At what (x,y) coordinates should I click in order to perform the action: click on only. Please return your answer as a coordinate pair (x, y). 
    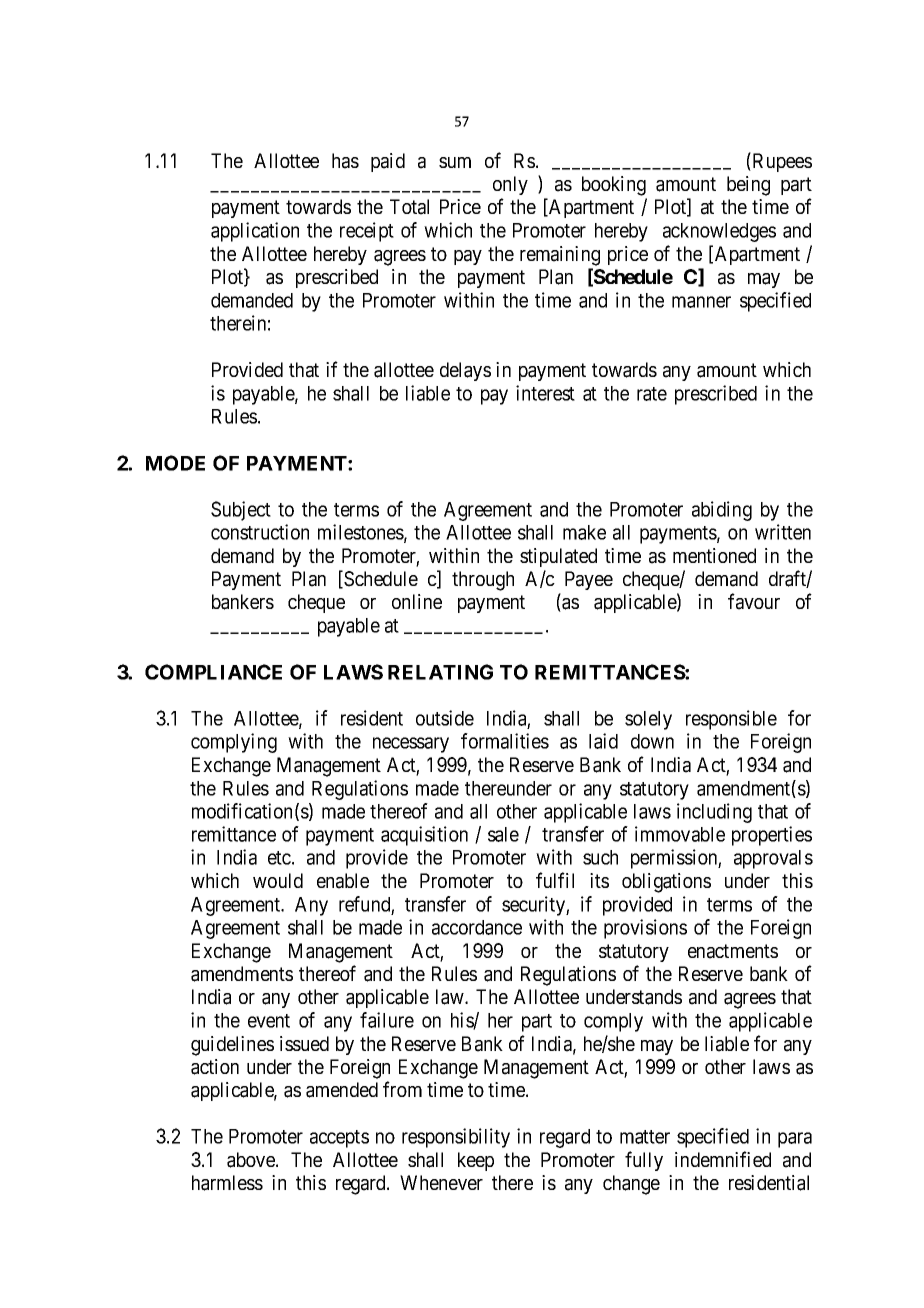
    Looking at the image, I should click on (510, 185).
